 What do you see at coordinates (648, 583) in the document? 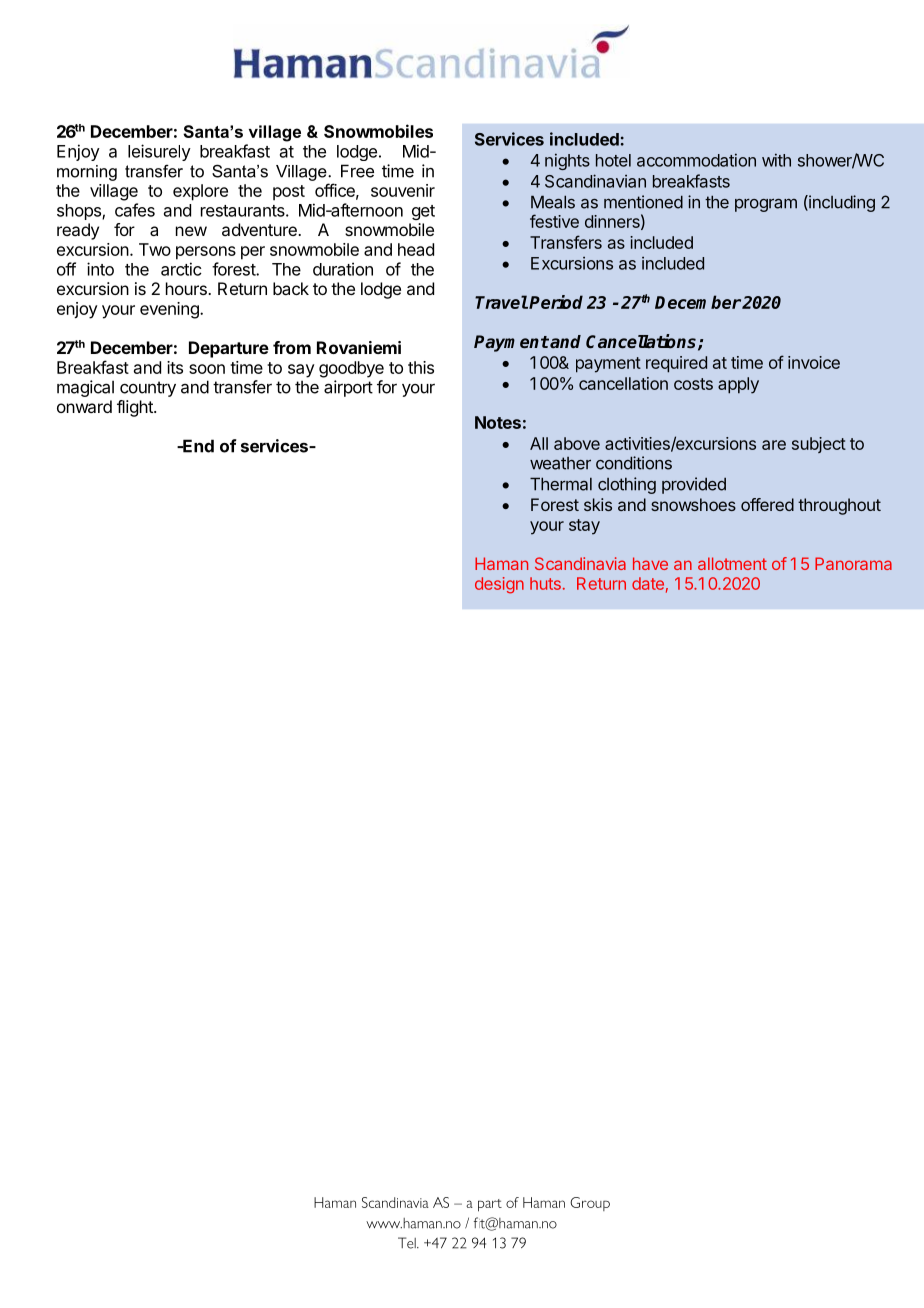
I see `date` at bounding box center [648, 583].
